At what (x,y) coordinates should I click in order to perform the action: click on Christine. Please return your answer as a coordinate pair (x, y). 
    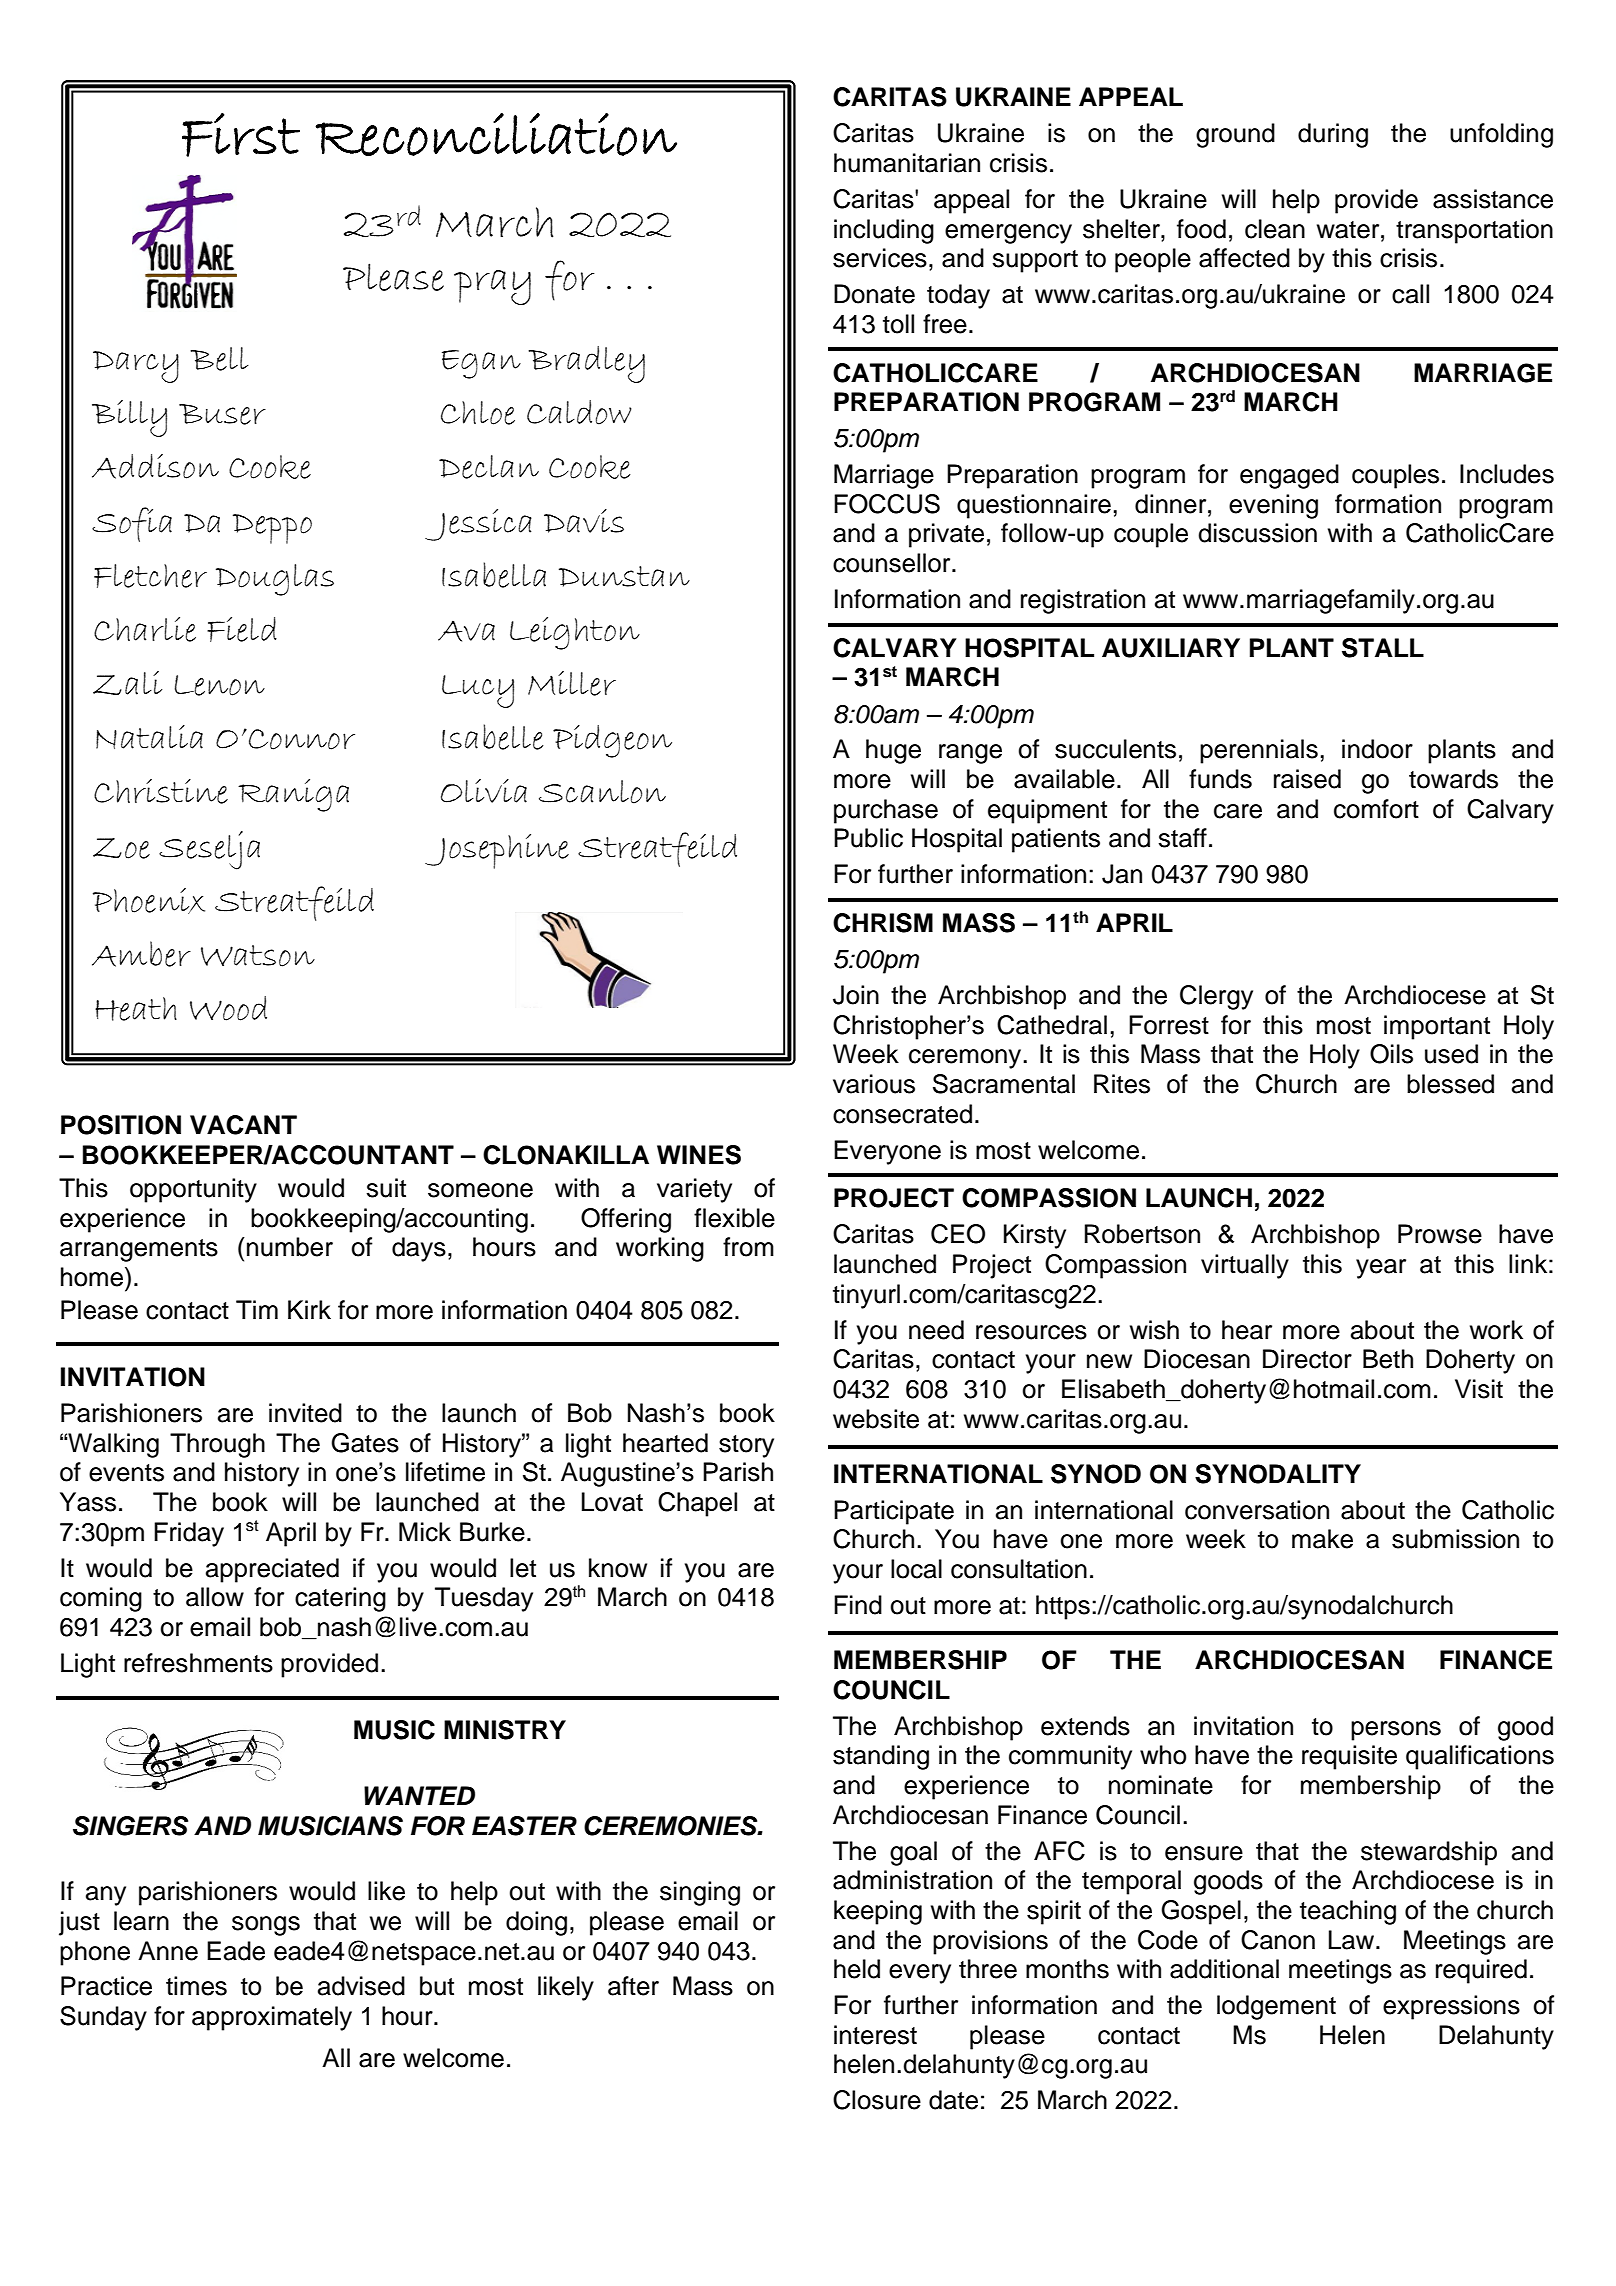
    Looking at the image, I should click on (161, 791).
